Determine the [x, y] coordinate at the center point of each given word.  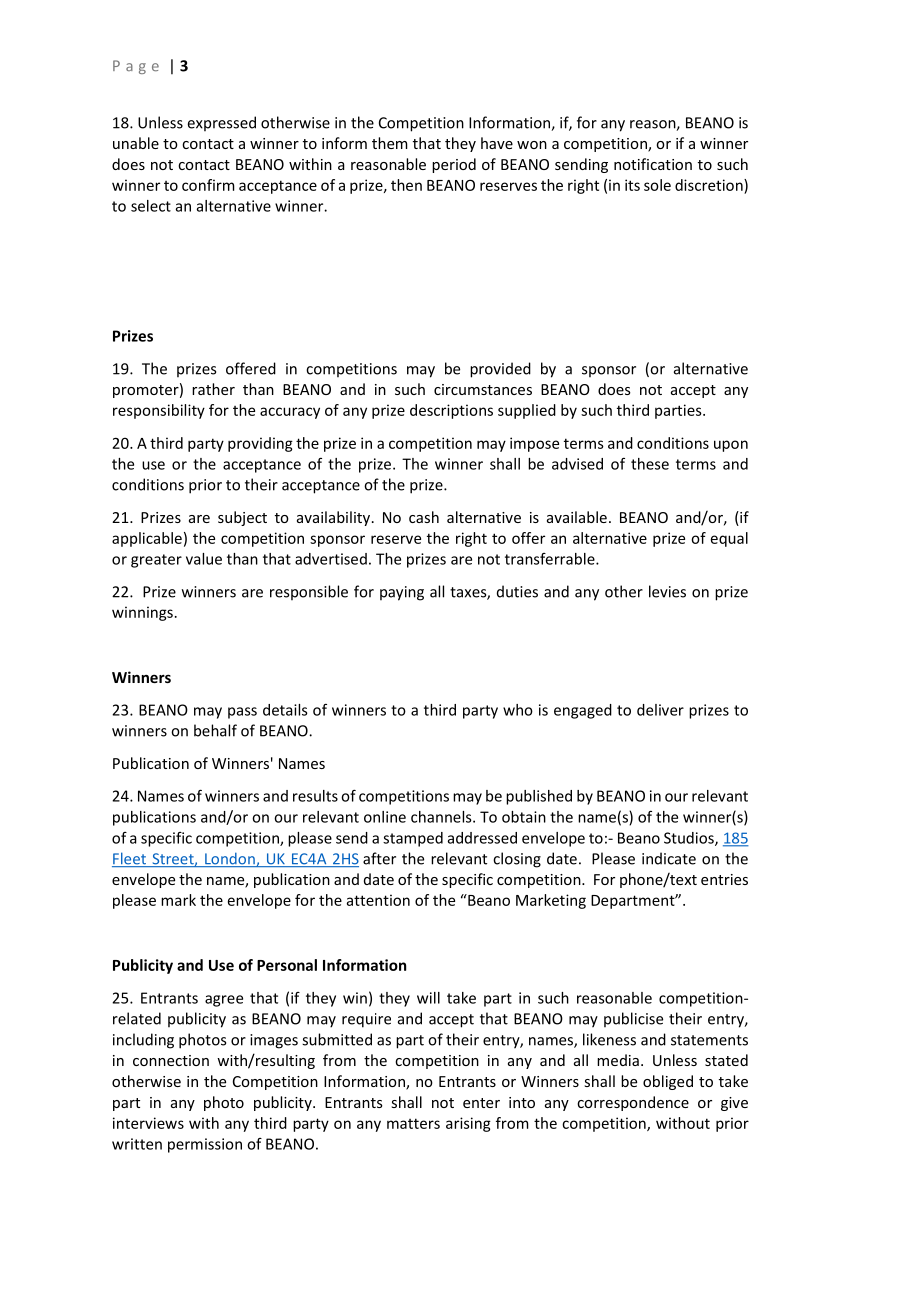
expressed [222, 123]
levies [667, 591]
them [390, 143]
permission [205, 1145]
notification [653, 164]
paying [402, 593]
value [204, 559]
